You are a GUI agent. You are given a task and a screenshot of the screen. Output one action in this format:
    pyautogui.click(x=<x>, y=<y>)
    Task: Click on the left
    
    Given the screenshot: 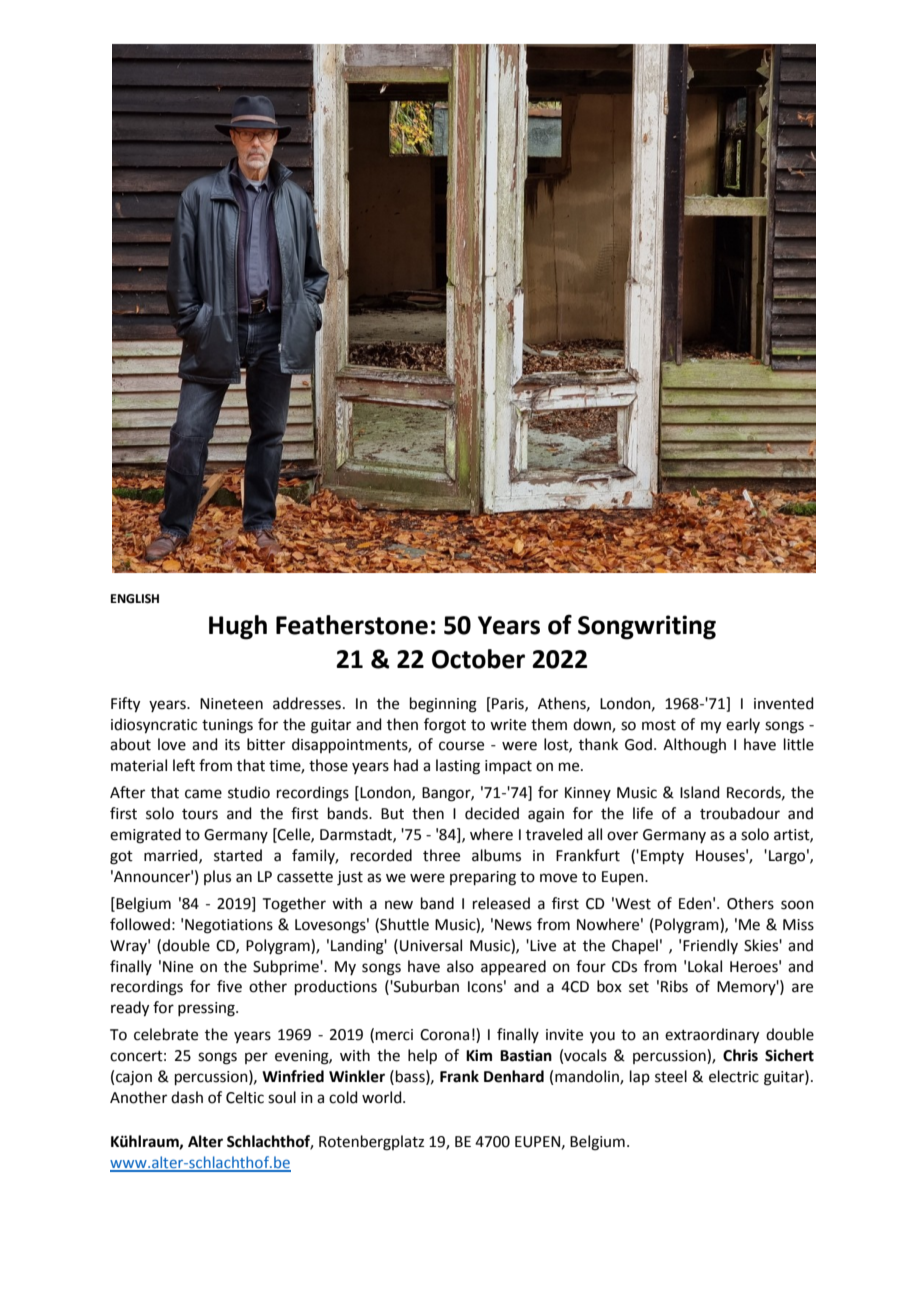 What is the action you would take?
    pyautogui.click(x=184, y=765)
